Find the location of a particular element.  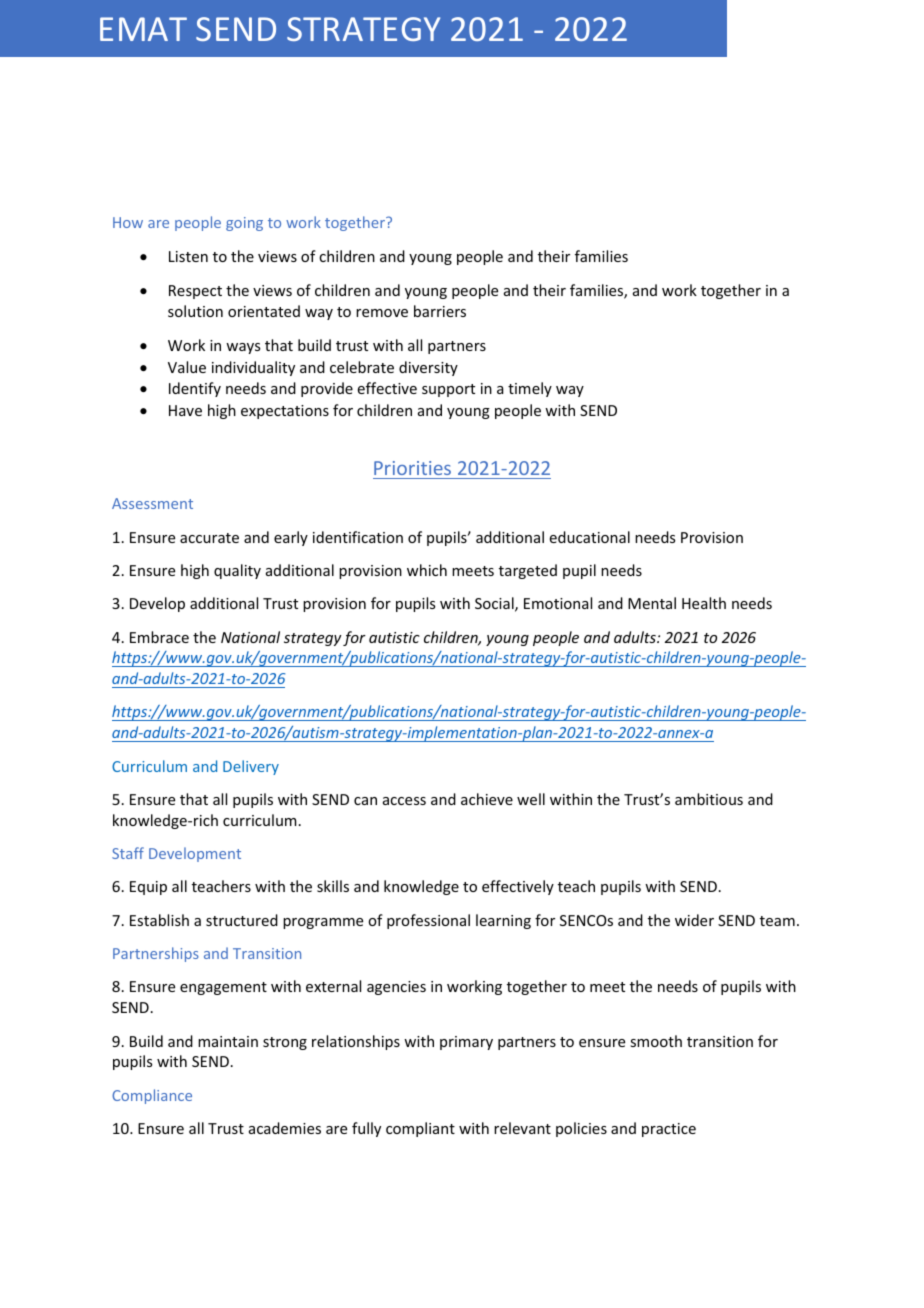

barriers is located at coordinates (440, 311).
